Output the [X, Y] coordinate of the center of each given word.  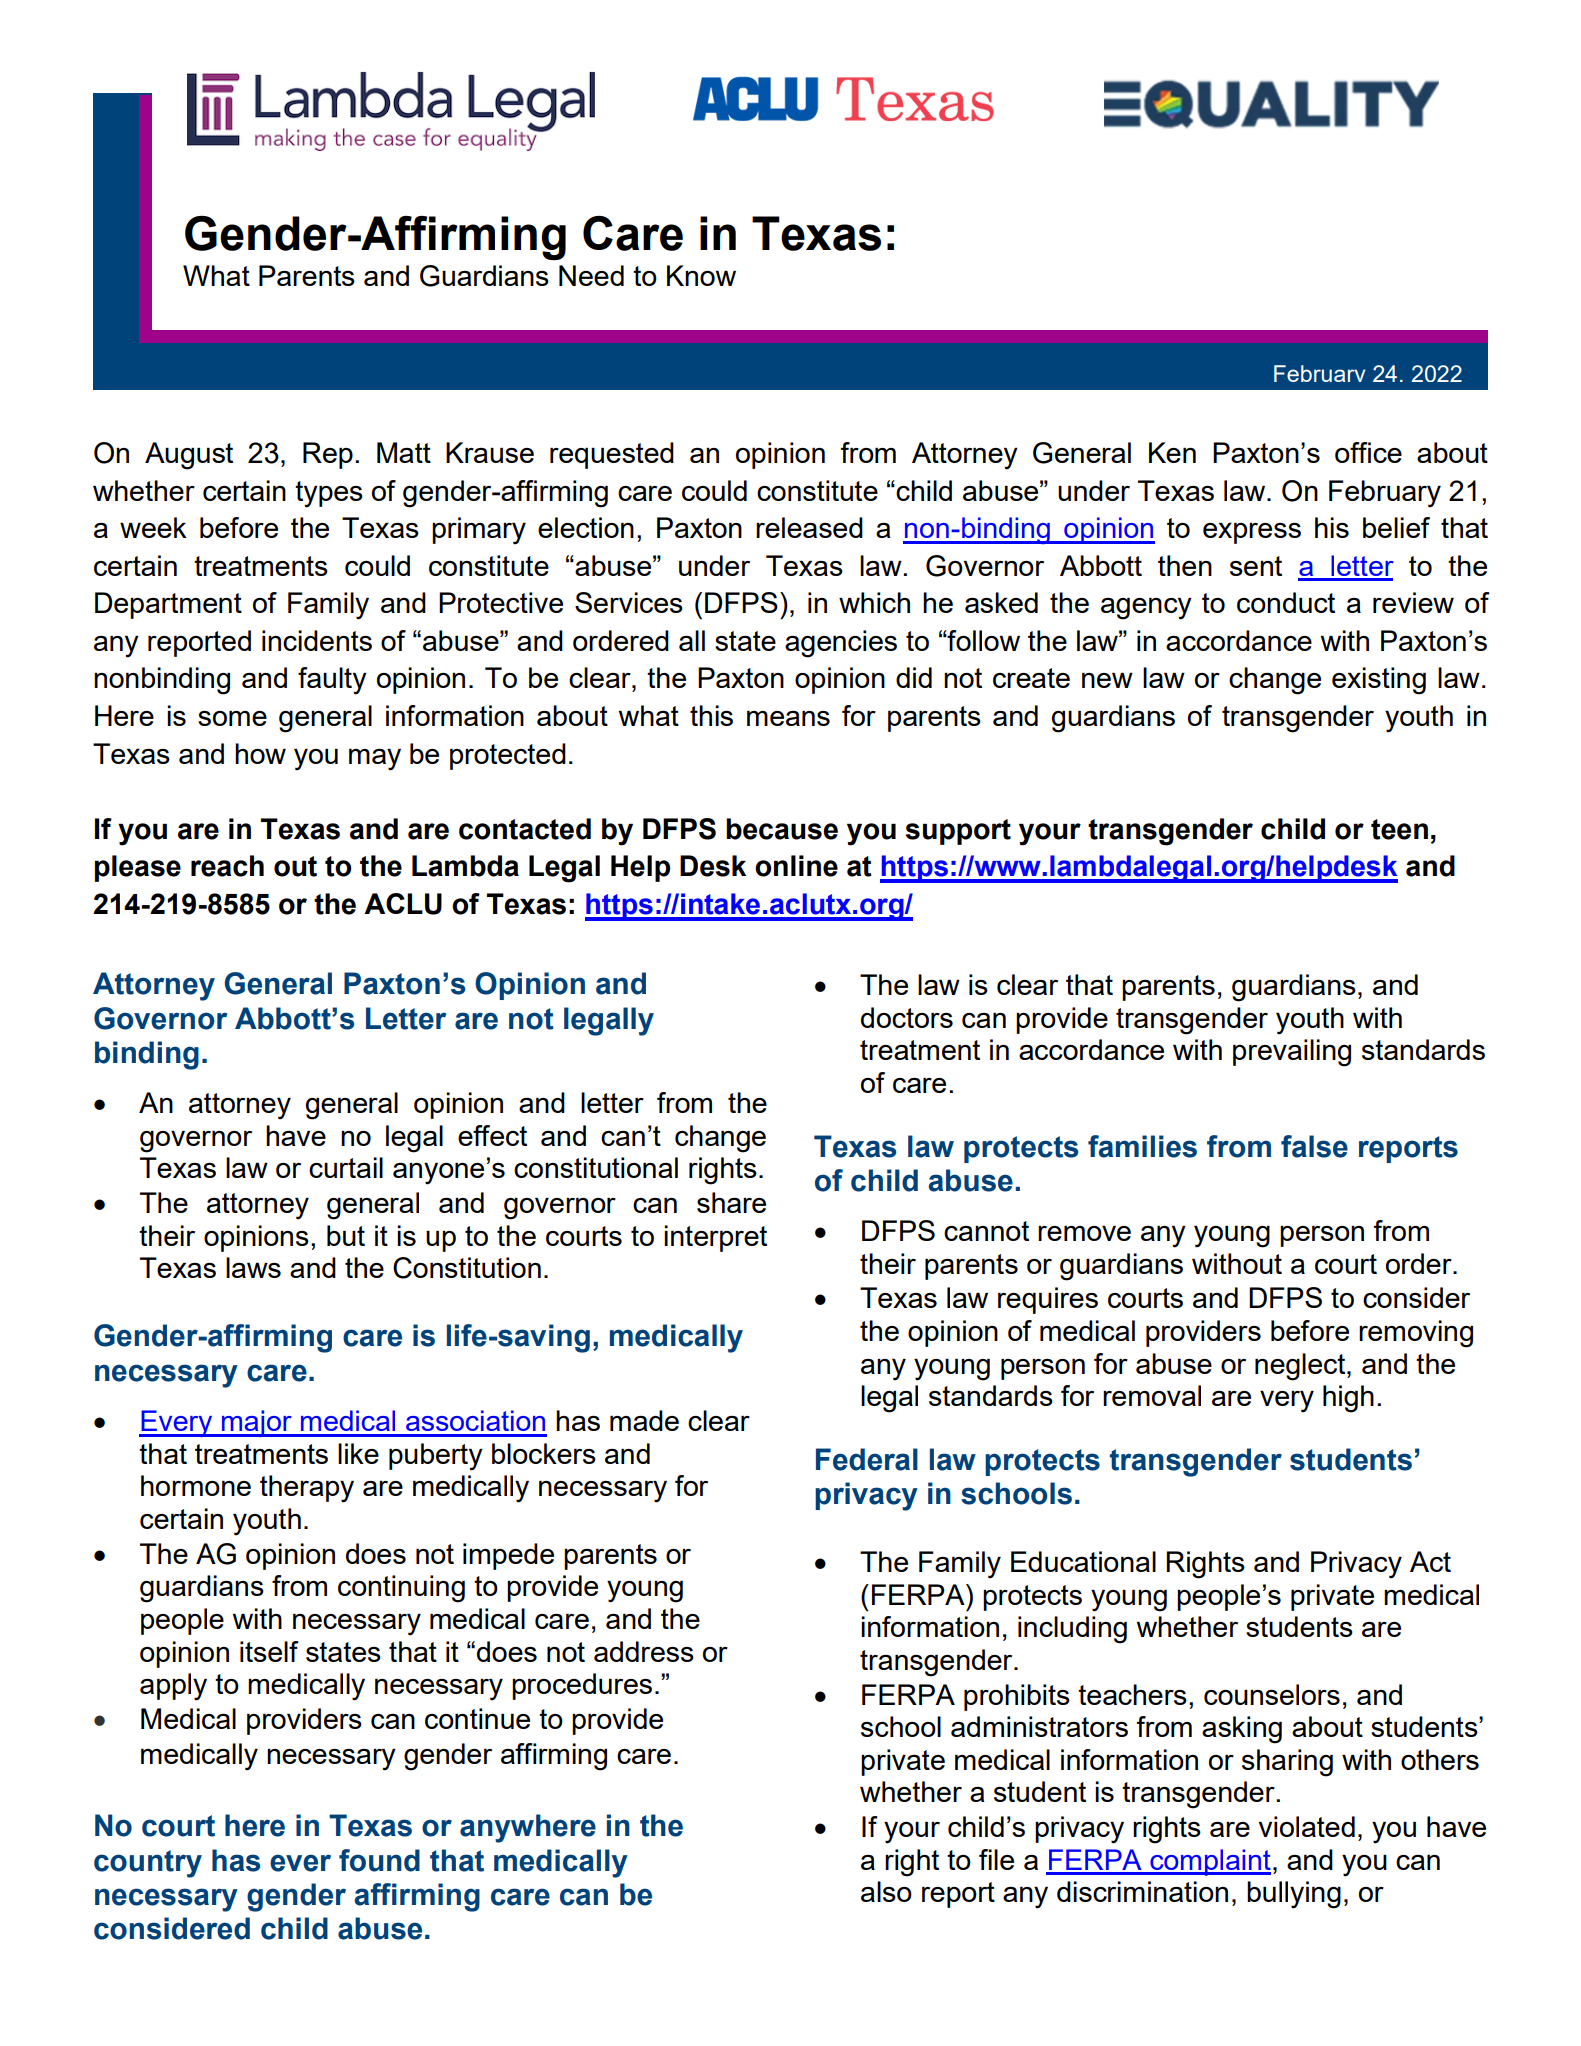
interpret [715, 1238]
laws [253, 1267]
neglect [1301, 1367]
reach [227, 866]
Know [701, 275]
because [782, 829]
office [1368, 452]
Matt [404, 452]
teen [1399, 829]
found [379, 1860]
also [886, 1891]
